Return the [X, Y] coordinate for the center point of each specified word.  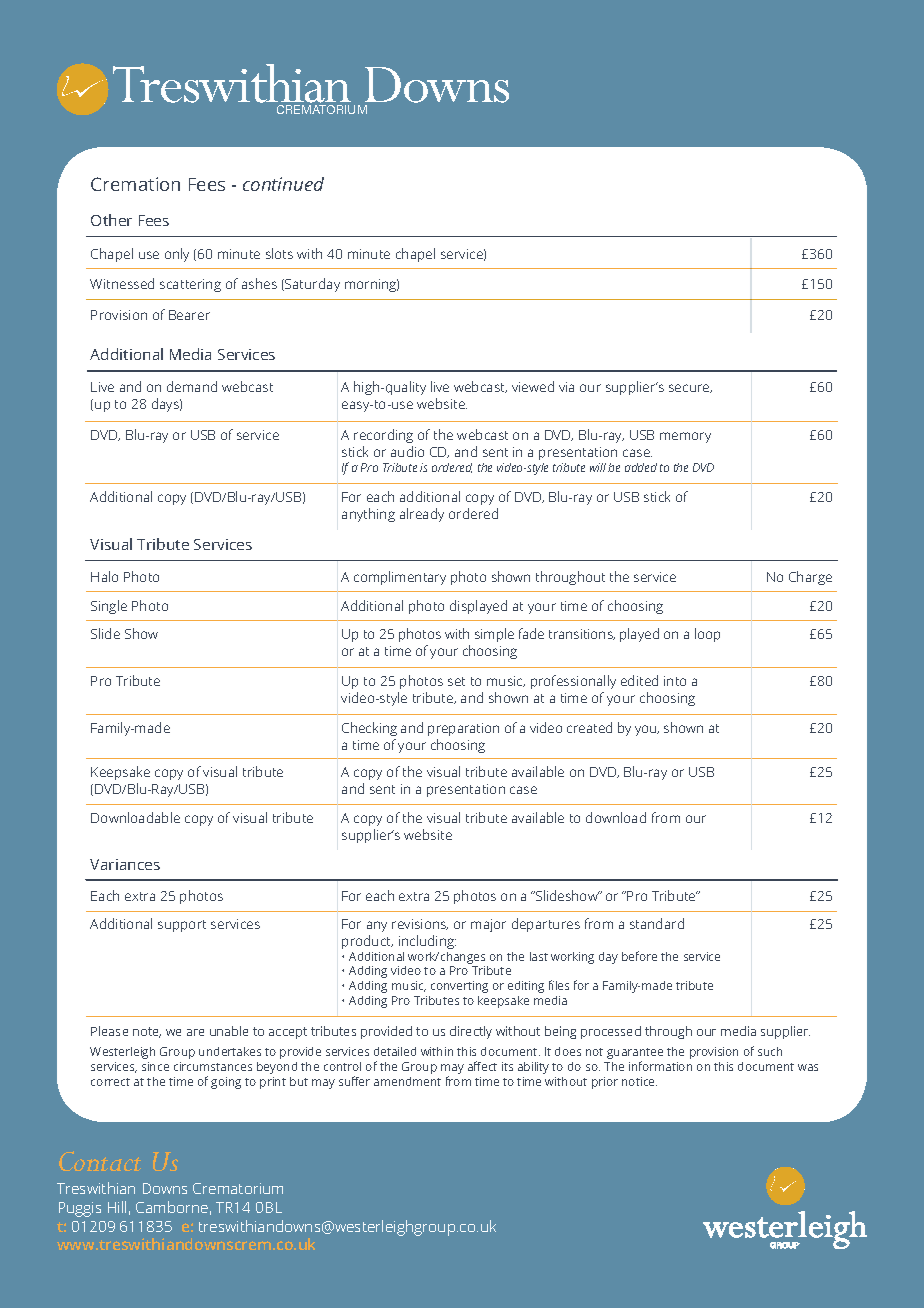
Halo [104, 576]
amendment [407, 1081]
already [422, 515]
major [488, 925]
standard [657, 923]
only [177, 255]
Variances [125, 864]
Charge [810, 578]
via [566, 387]
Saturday [311, 285]
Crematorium [238, 1188]
